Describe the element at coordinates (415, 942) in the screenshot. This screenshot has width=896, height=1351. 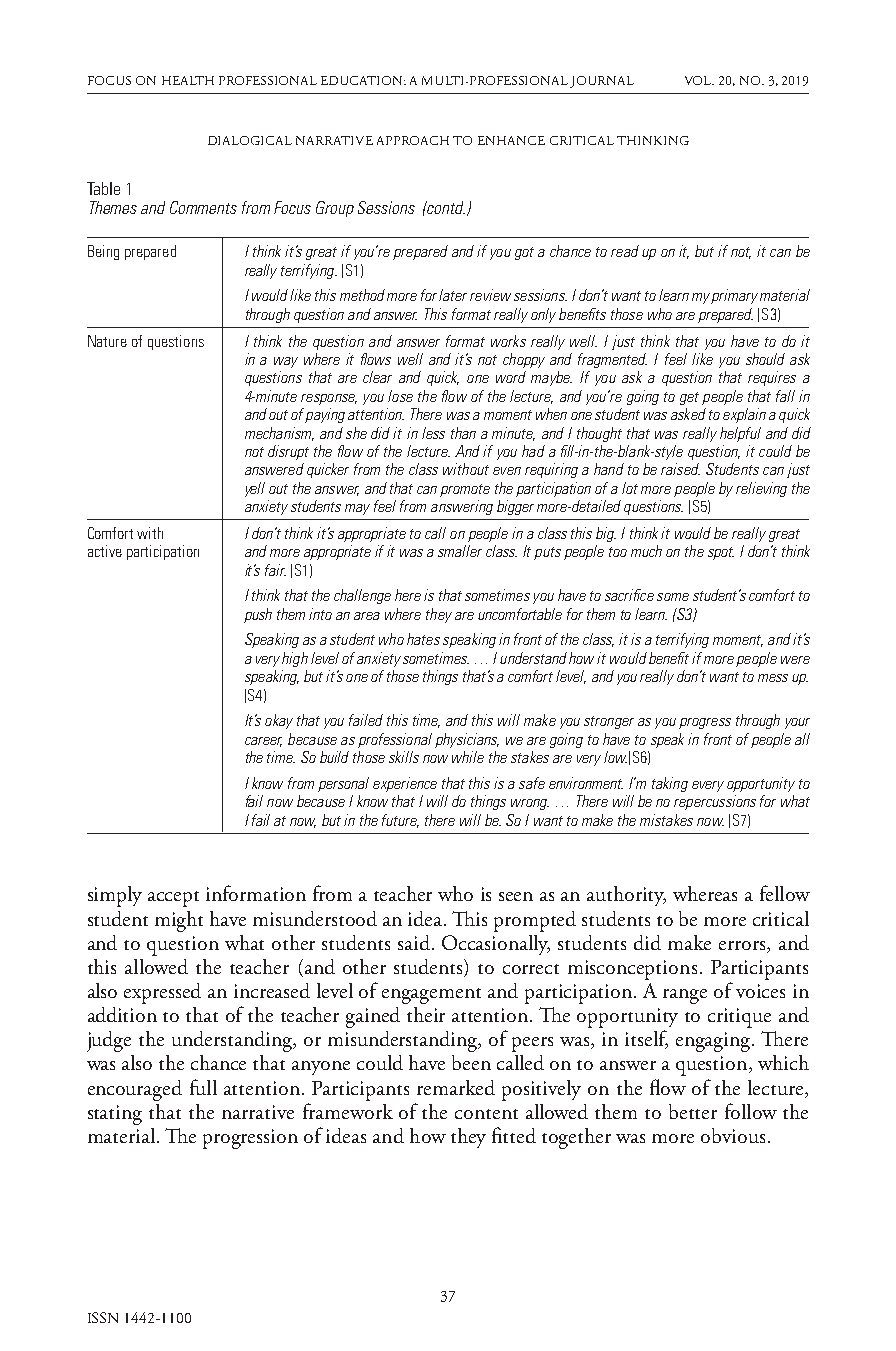
I see `said` at that location.
